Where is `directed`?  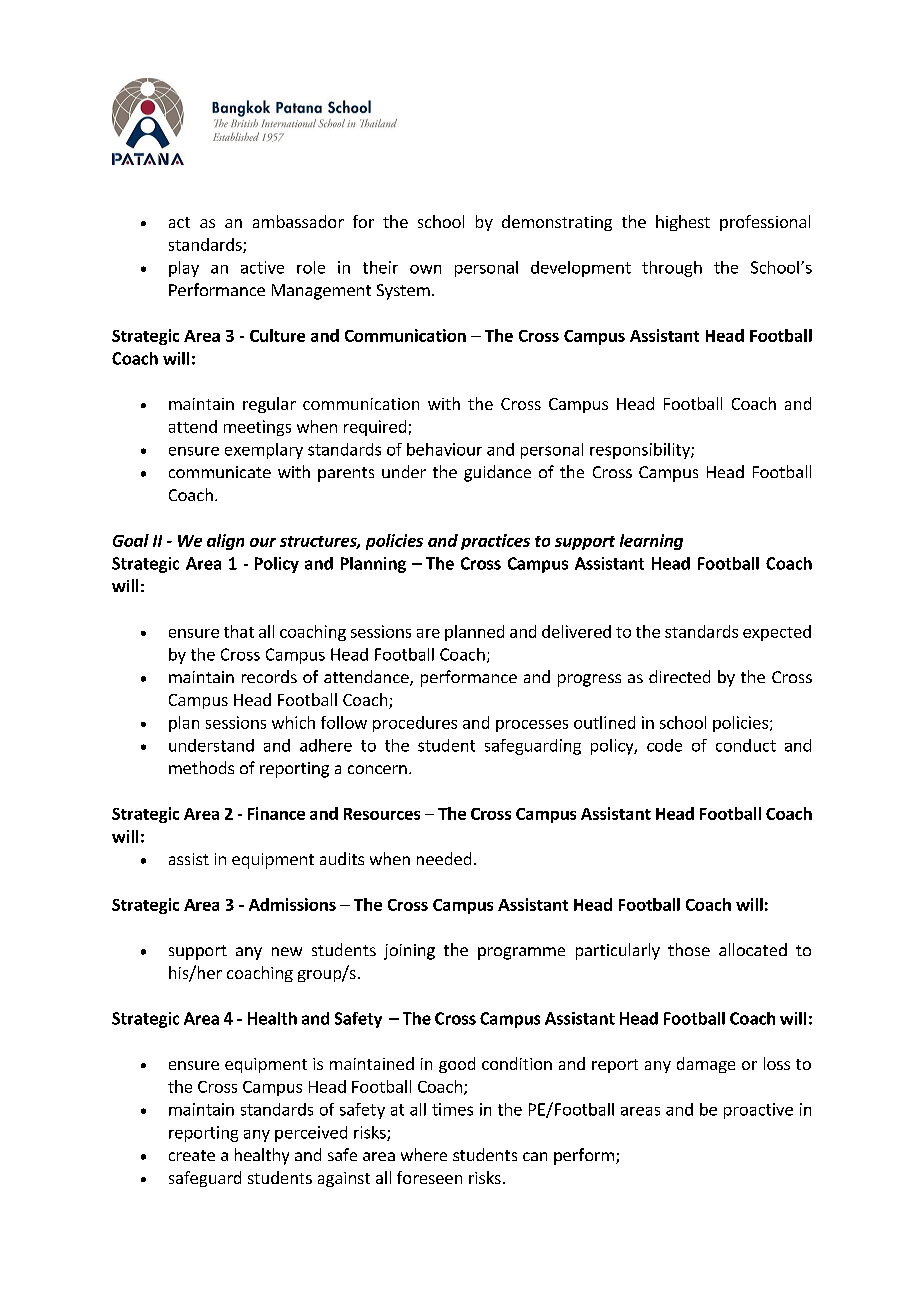 directed is located at coordinates (679, 676).
